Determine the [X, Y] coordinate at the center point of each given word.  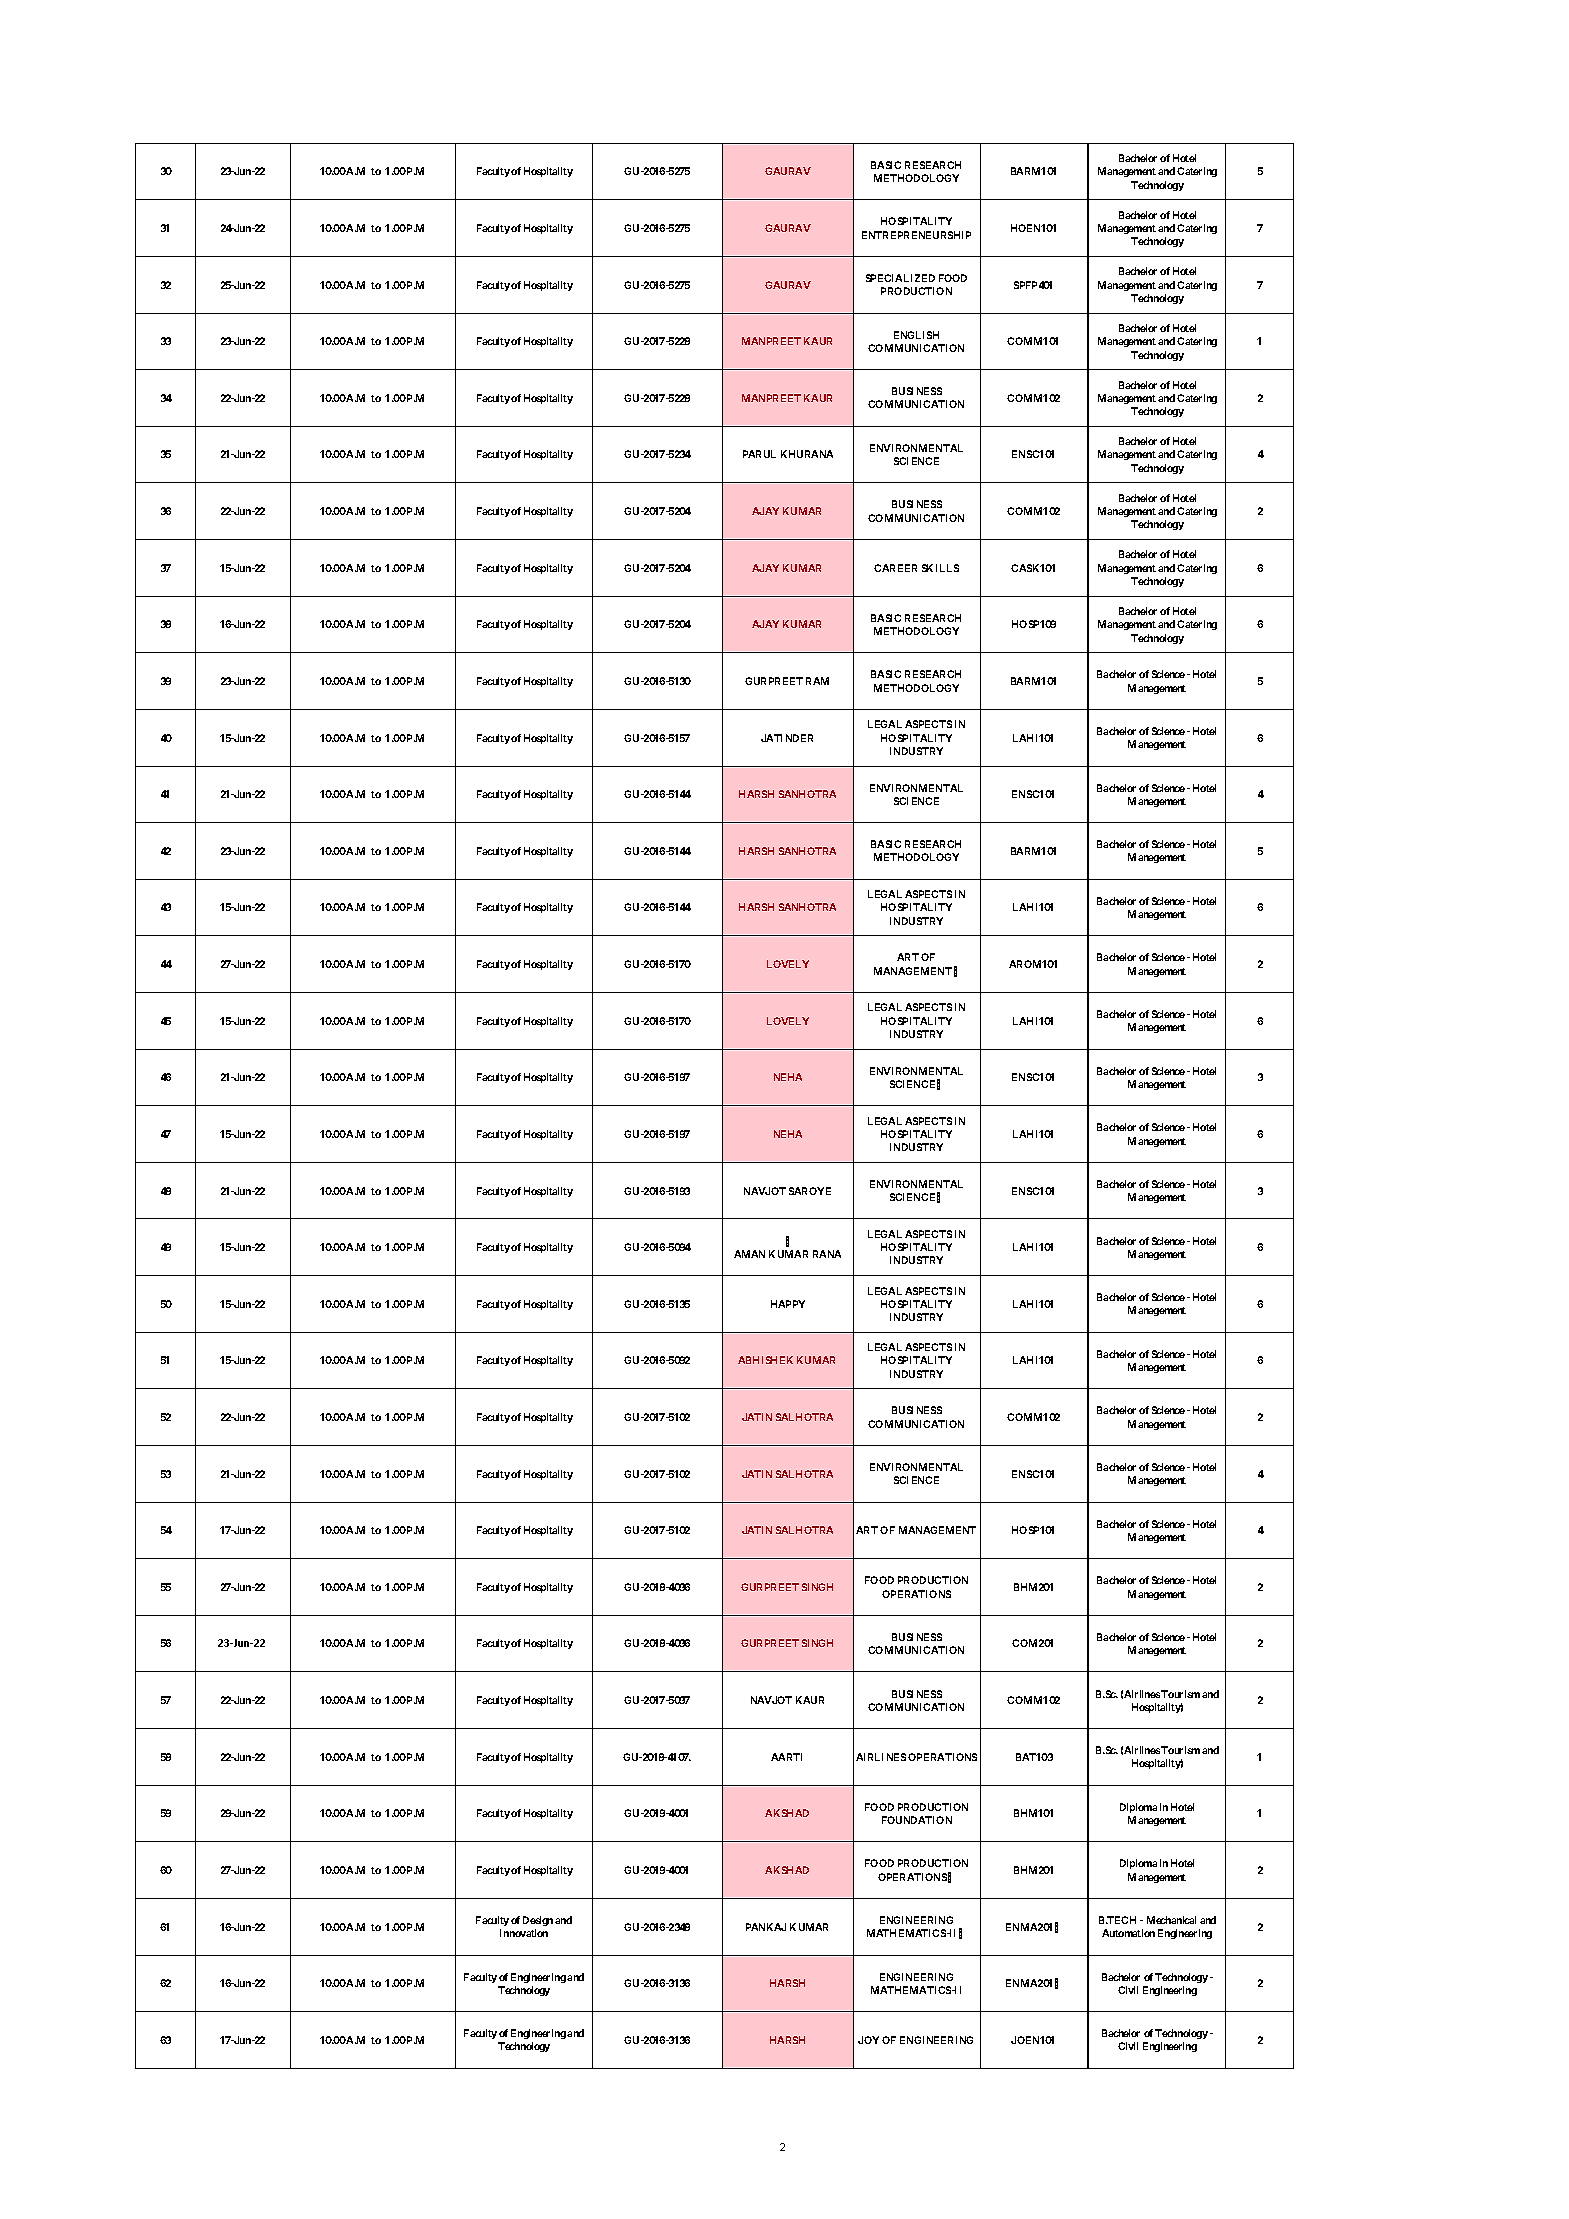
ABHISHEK [765, 1360]
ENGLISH [916, 335]
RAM [817, 681]
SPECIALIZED [900, 278]
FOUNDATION [917, 1820]
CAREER [895, 568]
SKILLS [940, 568]
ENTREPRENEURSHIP [916, 235]
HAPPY [788, 1304]
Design [538, 1921]
